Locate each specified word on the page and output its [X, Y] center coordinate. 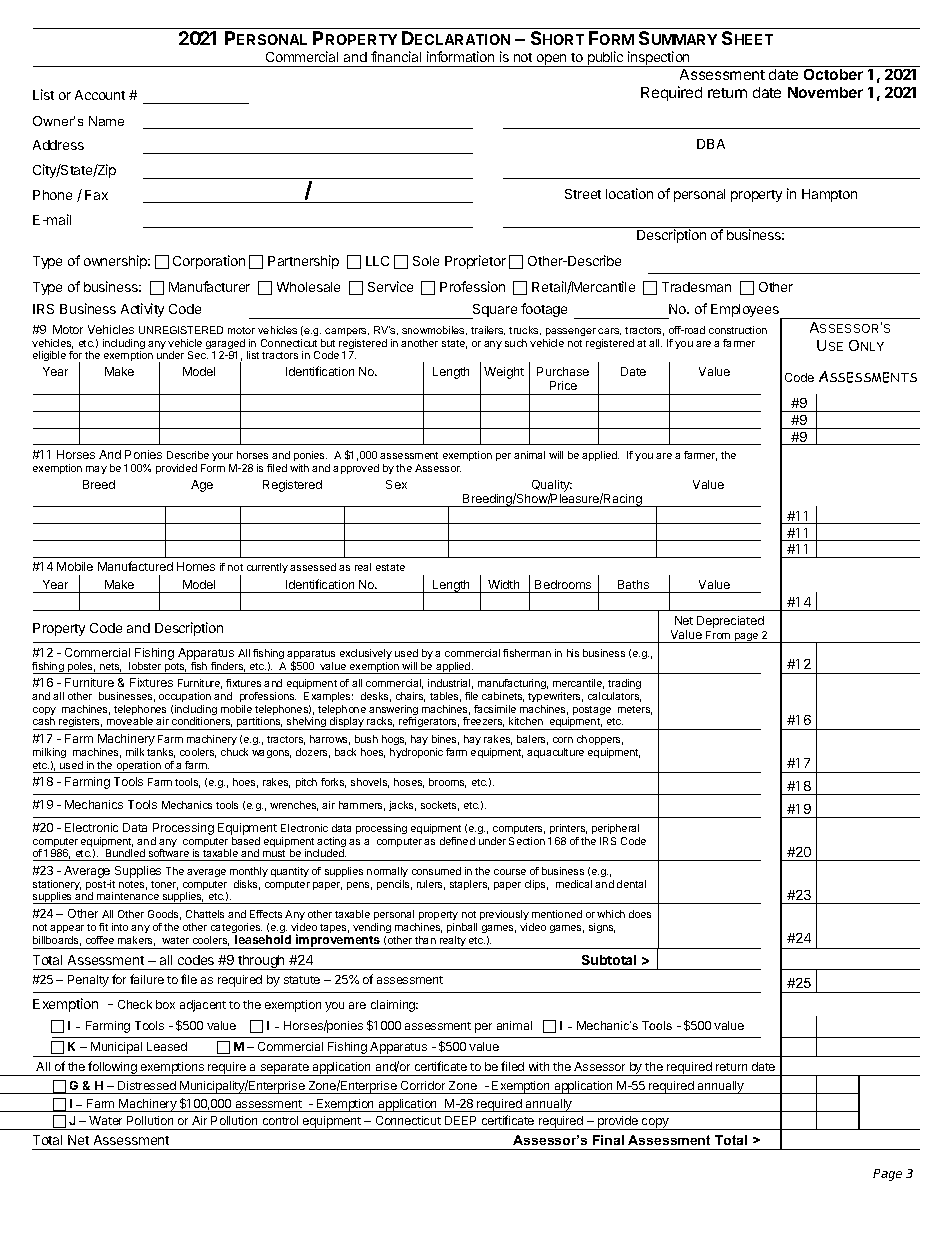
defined [457, 841]
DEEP [460, 1120]
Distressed [147, 1085]
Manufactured [135, 566]
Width [503, 584]
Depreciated [730, 622]
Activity [142, 310]
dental [631, 884]
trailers [488, 330]
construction [738, 330]
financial [396, 56]
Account [100, 95]
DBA [711, 144]
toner [164, 885]
